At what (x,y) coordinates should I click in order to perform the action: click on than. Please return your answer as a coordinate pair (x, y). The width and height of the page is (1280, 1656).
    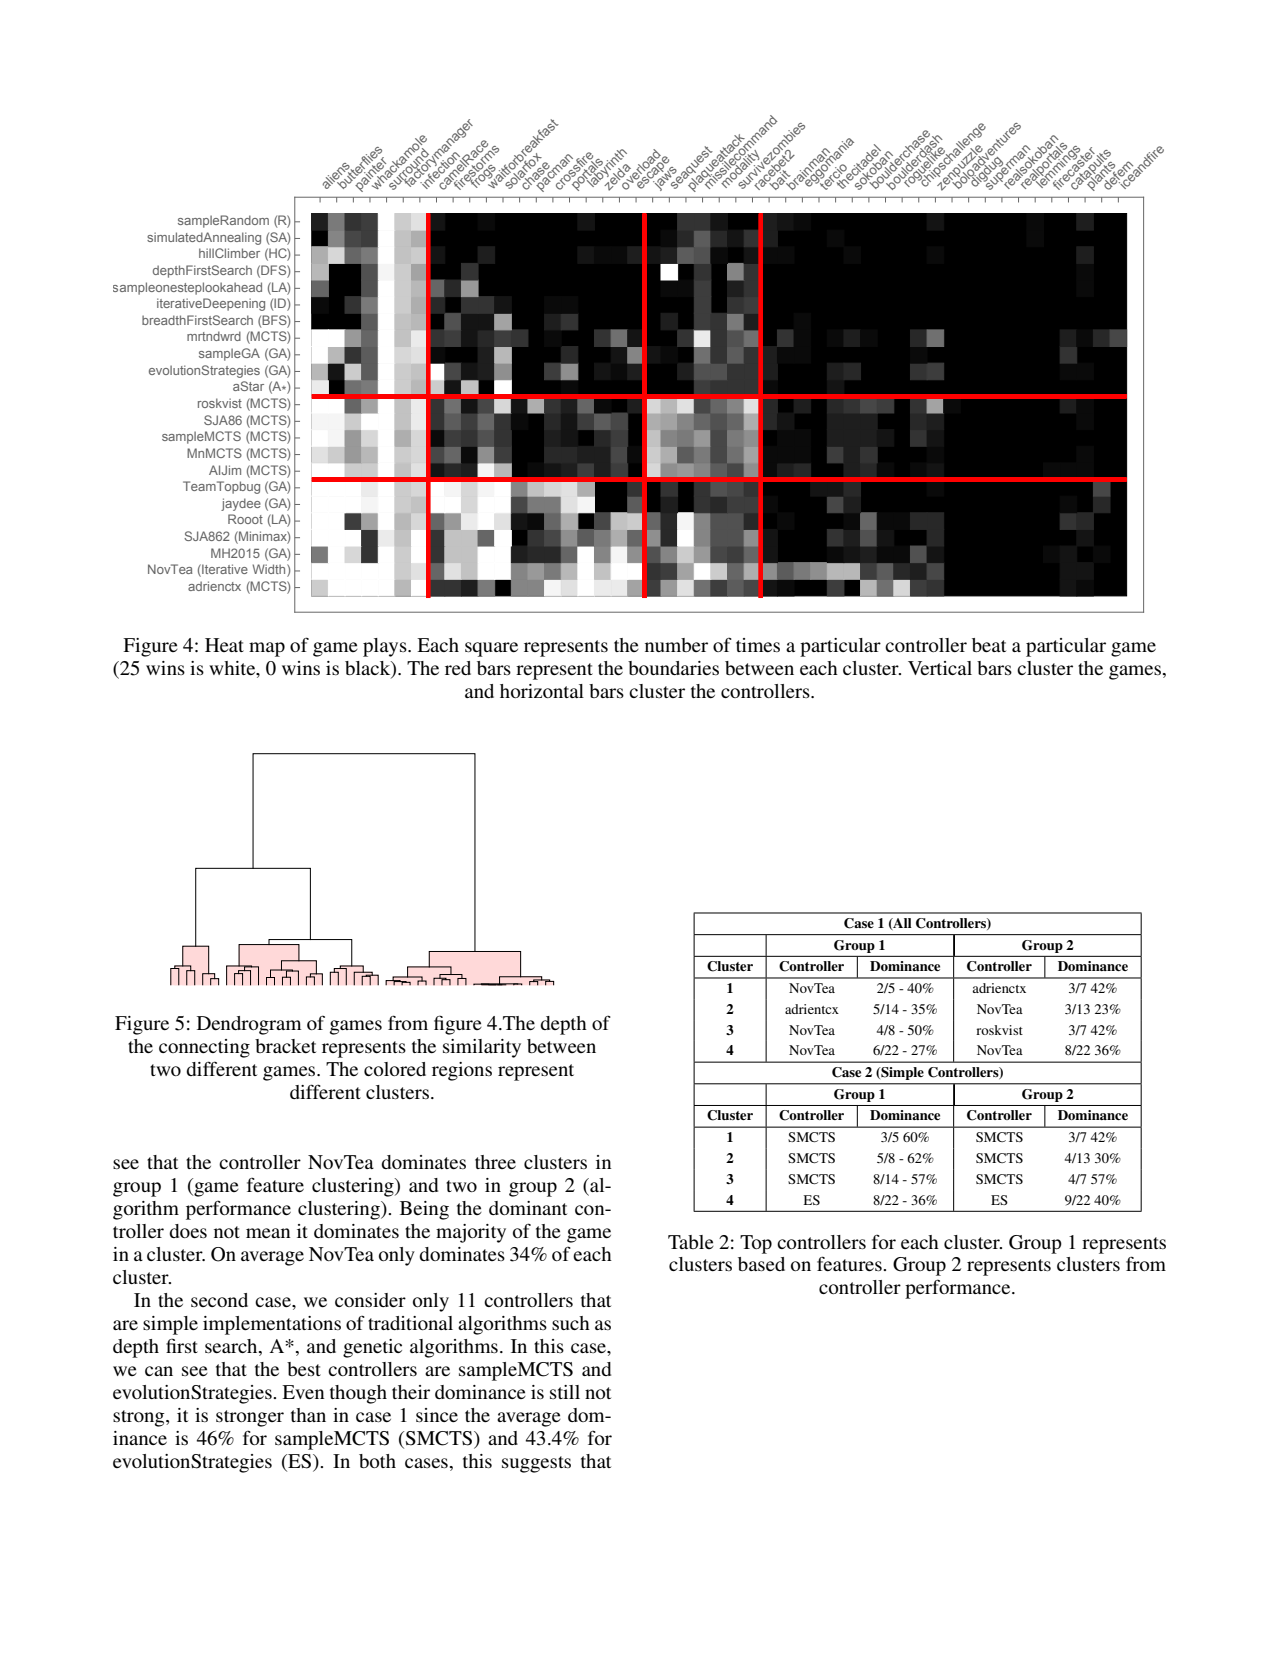
    Looking at the image, I should click on (308, 1415).
